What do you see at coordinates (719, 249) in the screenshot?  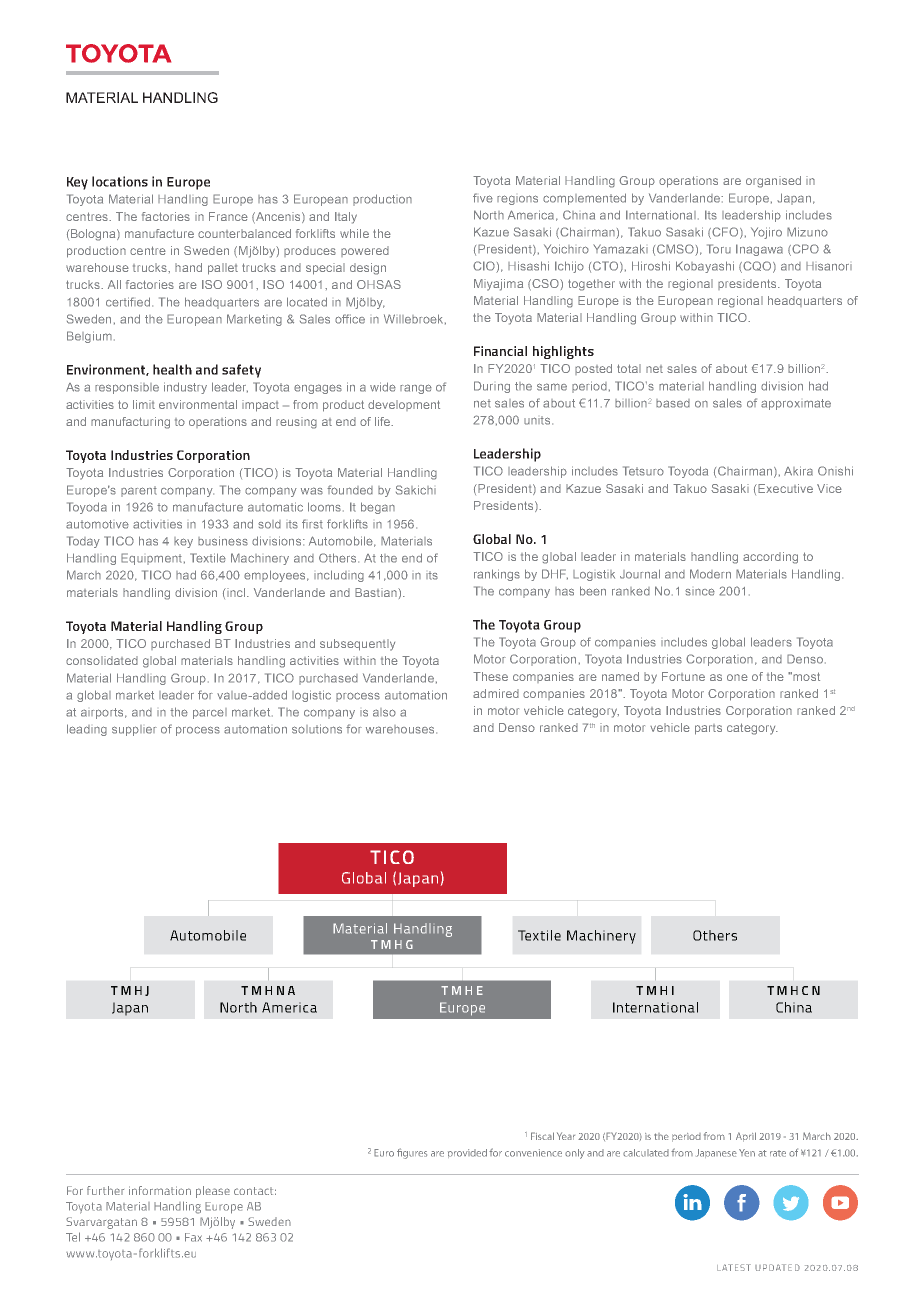 I see `Toru` at bounding box center [719, 249].
